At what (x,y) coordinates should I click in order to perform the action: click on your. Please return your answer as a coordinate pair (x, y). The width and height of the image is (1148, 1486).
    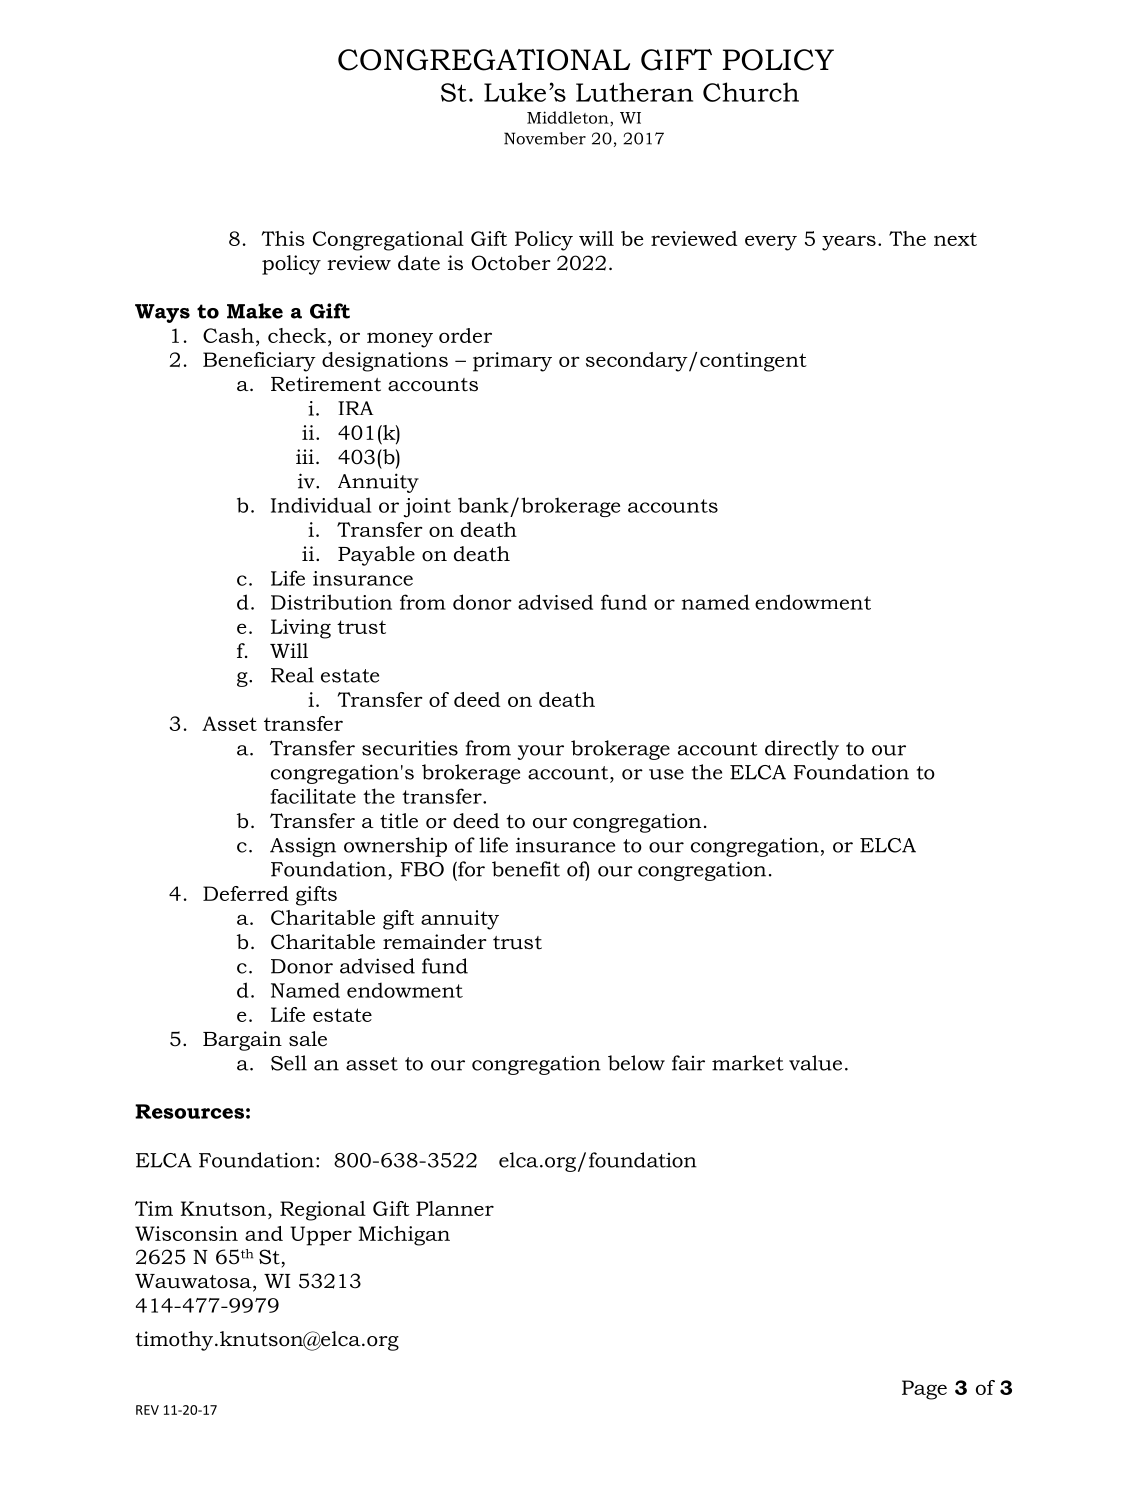
    Looking at the image, I should click on (540, 752).
